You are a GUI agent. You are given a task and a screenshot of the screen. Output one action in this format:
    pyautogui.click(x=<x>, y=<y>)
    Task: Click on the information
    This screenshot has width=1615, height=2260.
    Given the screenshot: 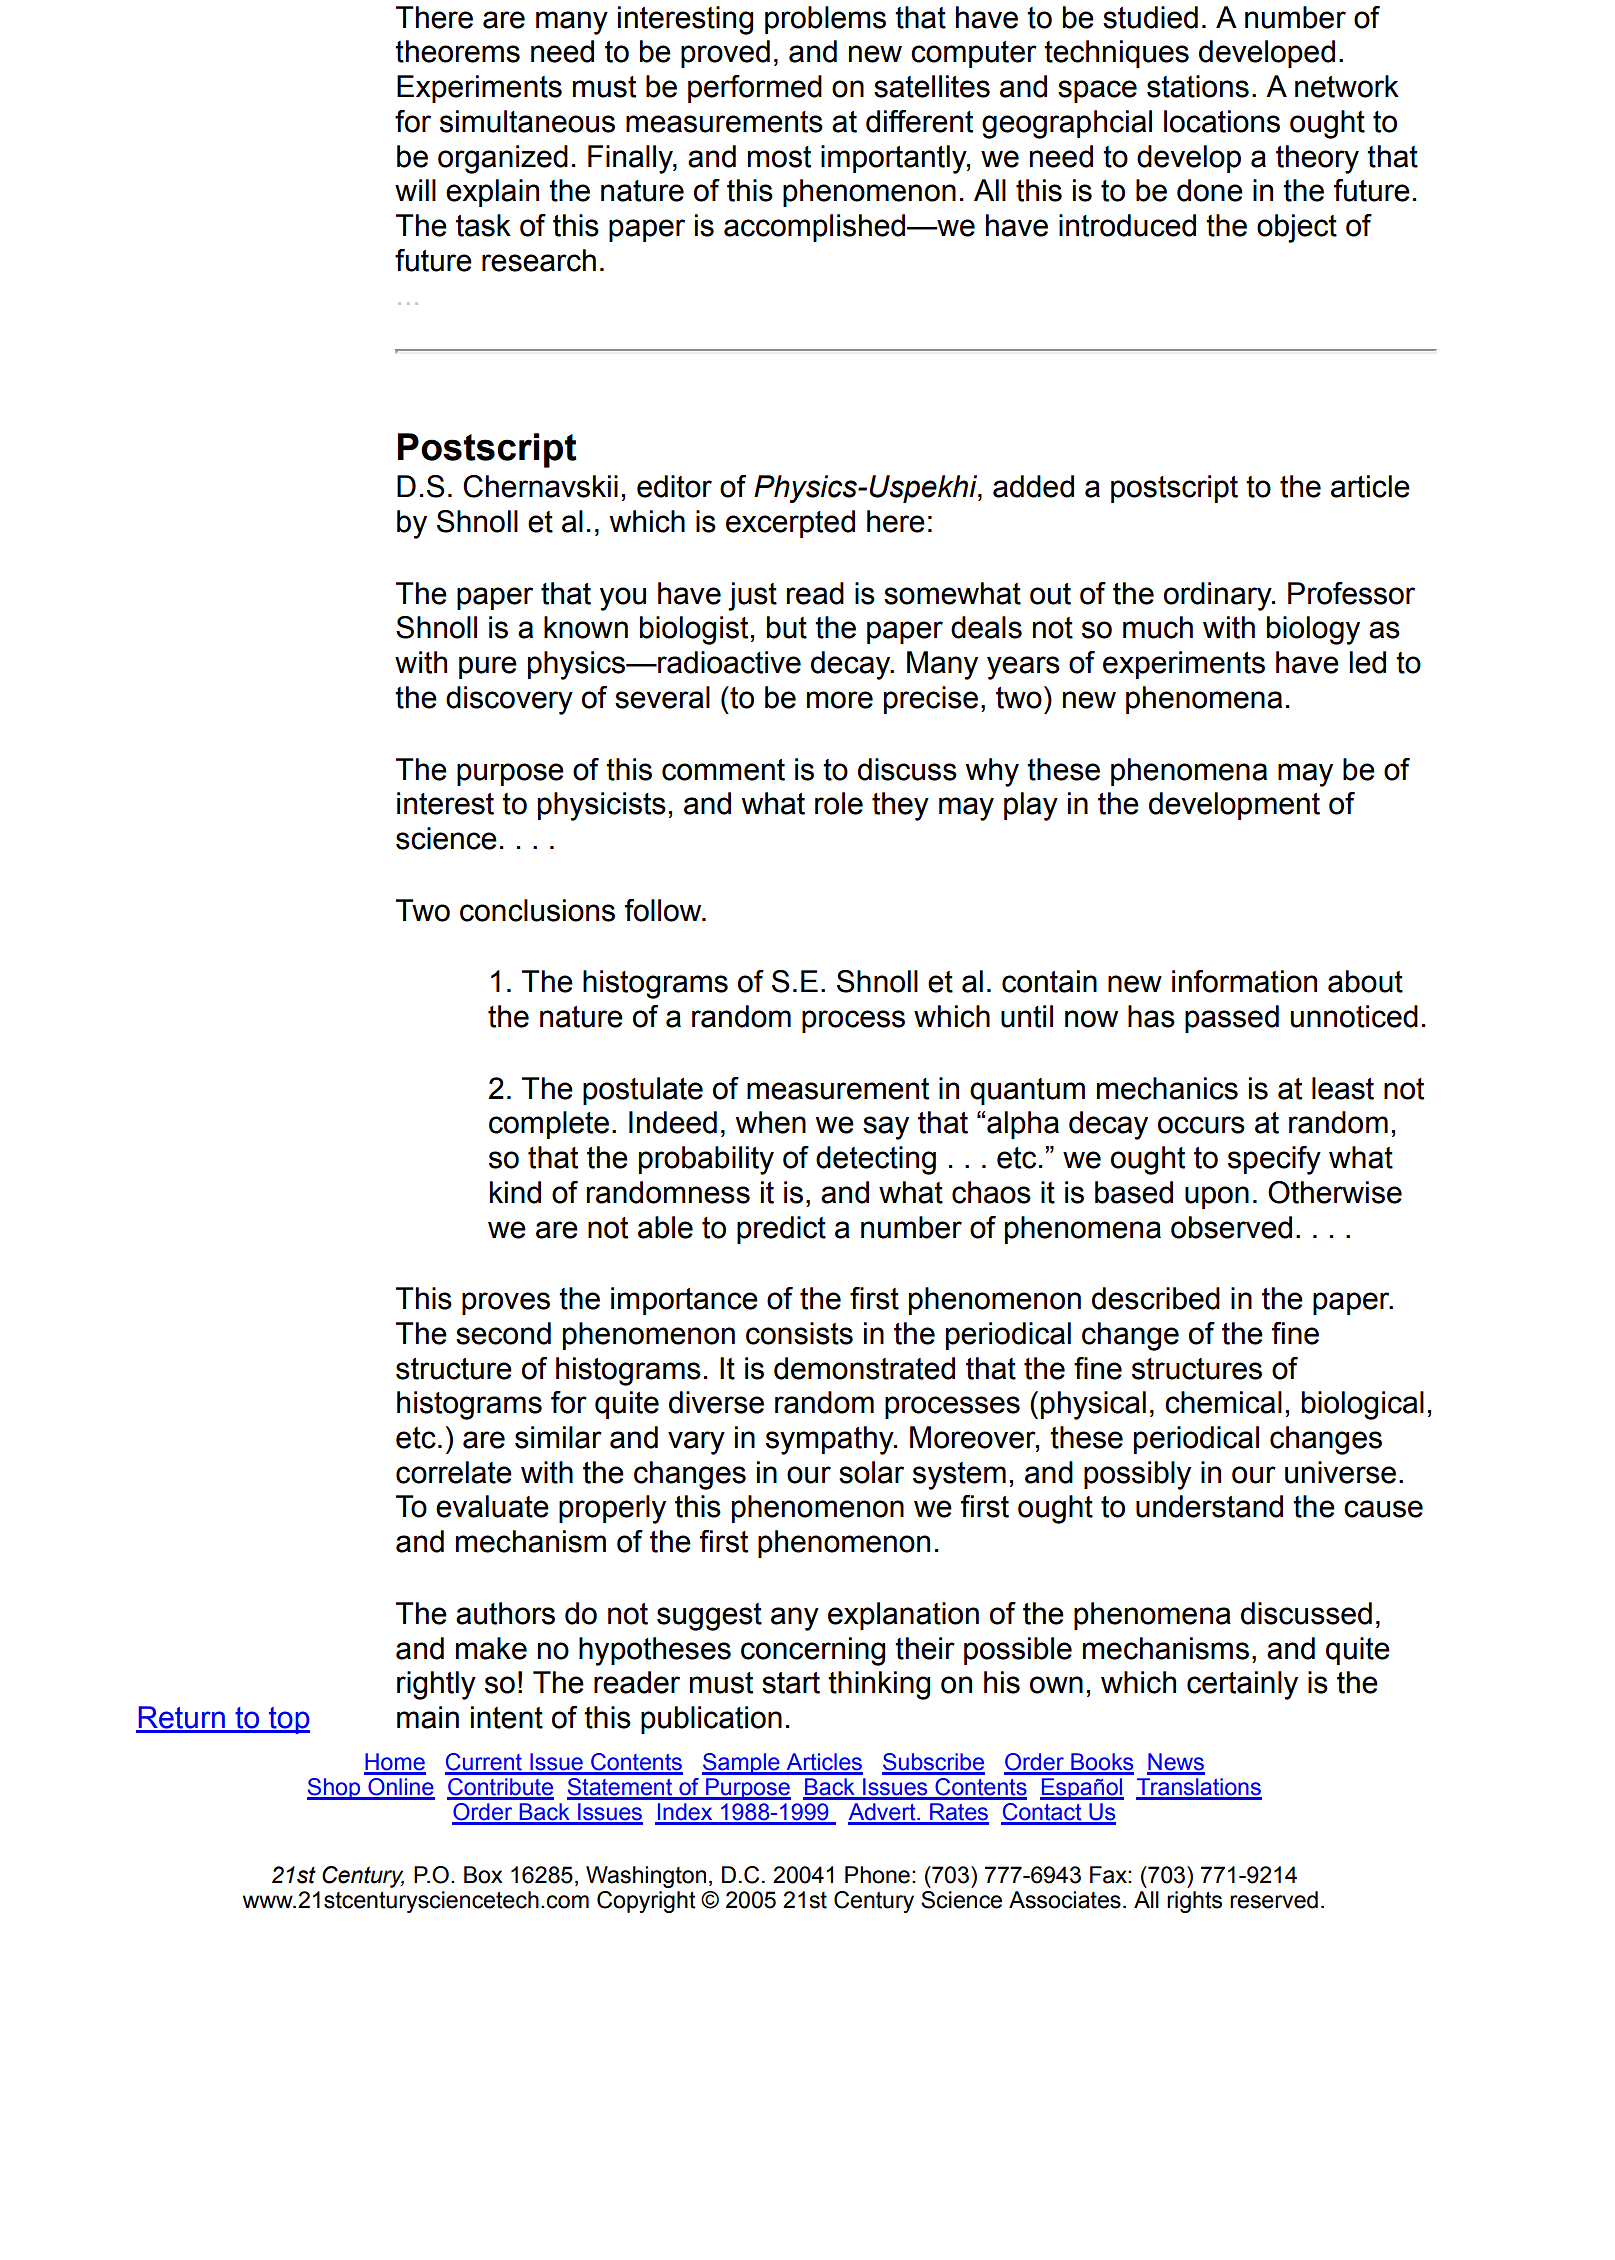 What is the action you would take?
    pyautogui.click(x=1244, y=981)
